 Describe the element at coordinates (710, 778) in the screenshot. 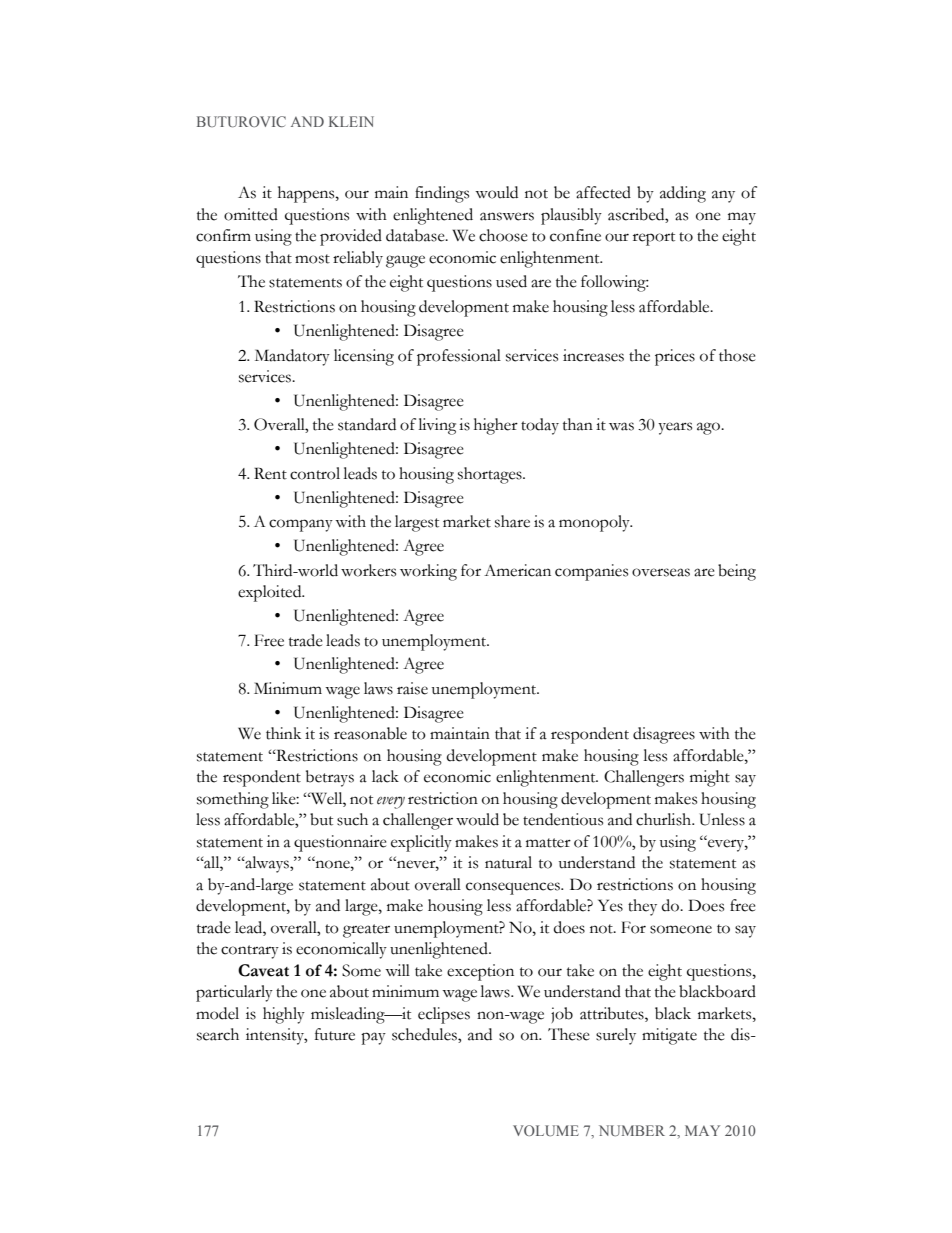

I see `might` at that location.
